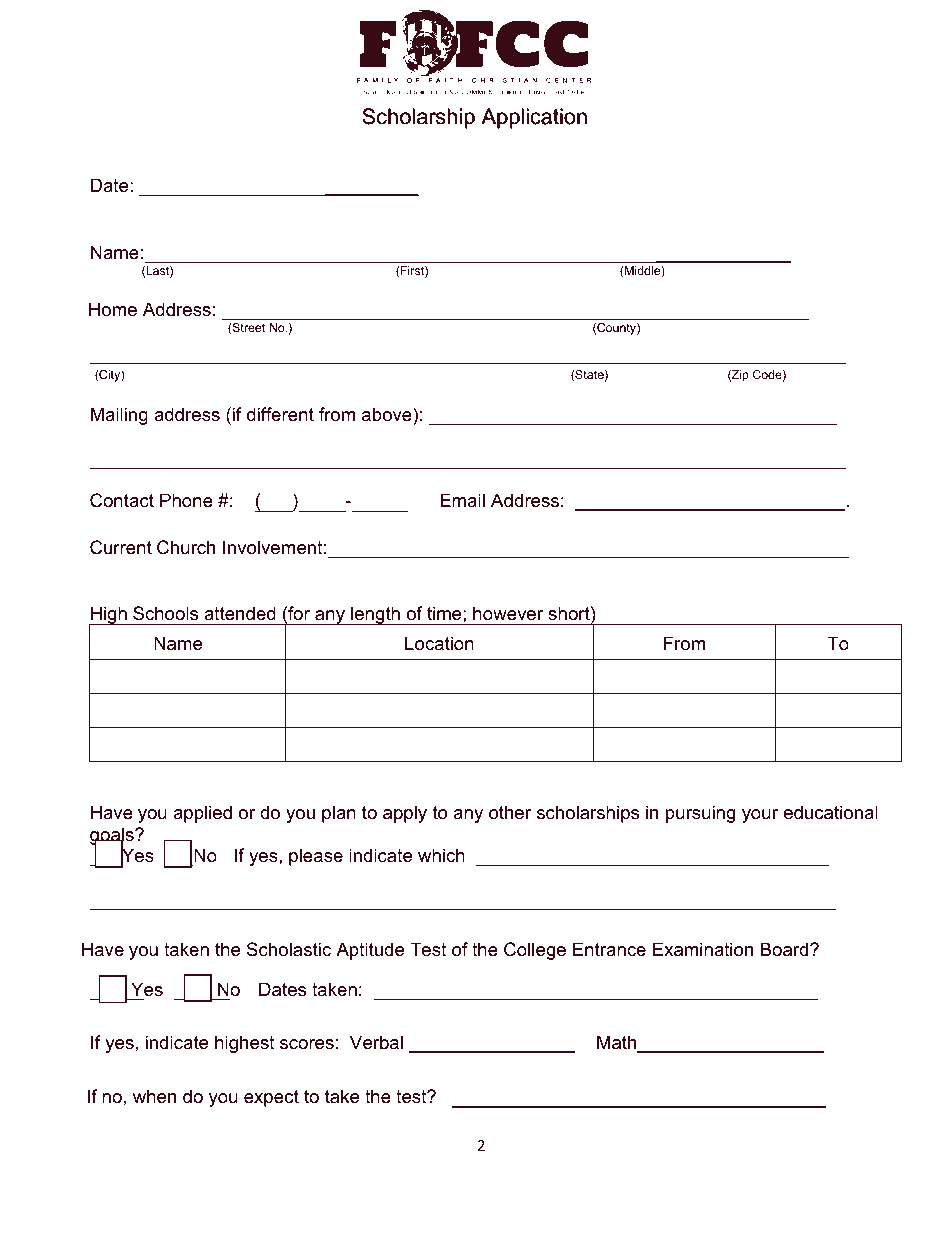  Describe the element at coordinates (165, 613) in the screenshot. I see `Schools` at that location.
